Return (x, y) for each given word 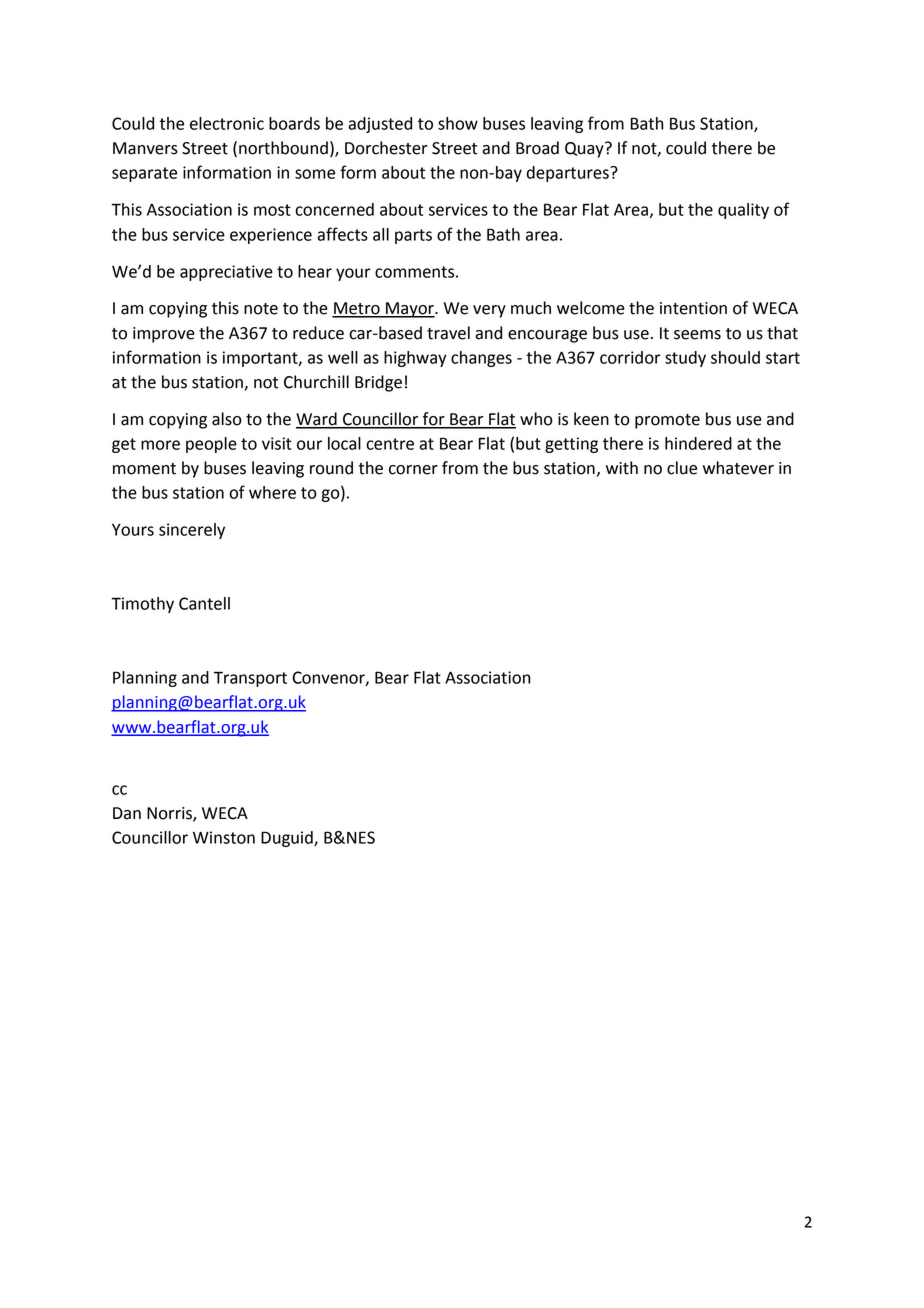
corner (413, 470)
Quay (585, 150)
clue (682, 468)
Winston (224, 837)
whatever (738, 468)
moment (144, 469)
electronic (227, 123)
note (261, 309)
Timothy (142, 605)
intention (693, 308)
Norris (170, 814)
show (458, 123)
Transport (250, 679)
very (489, 311)
